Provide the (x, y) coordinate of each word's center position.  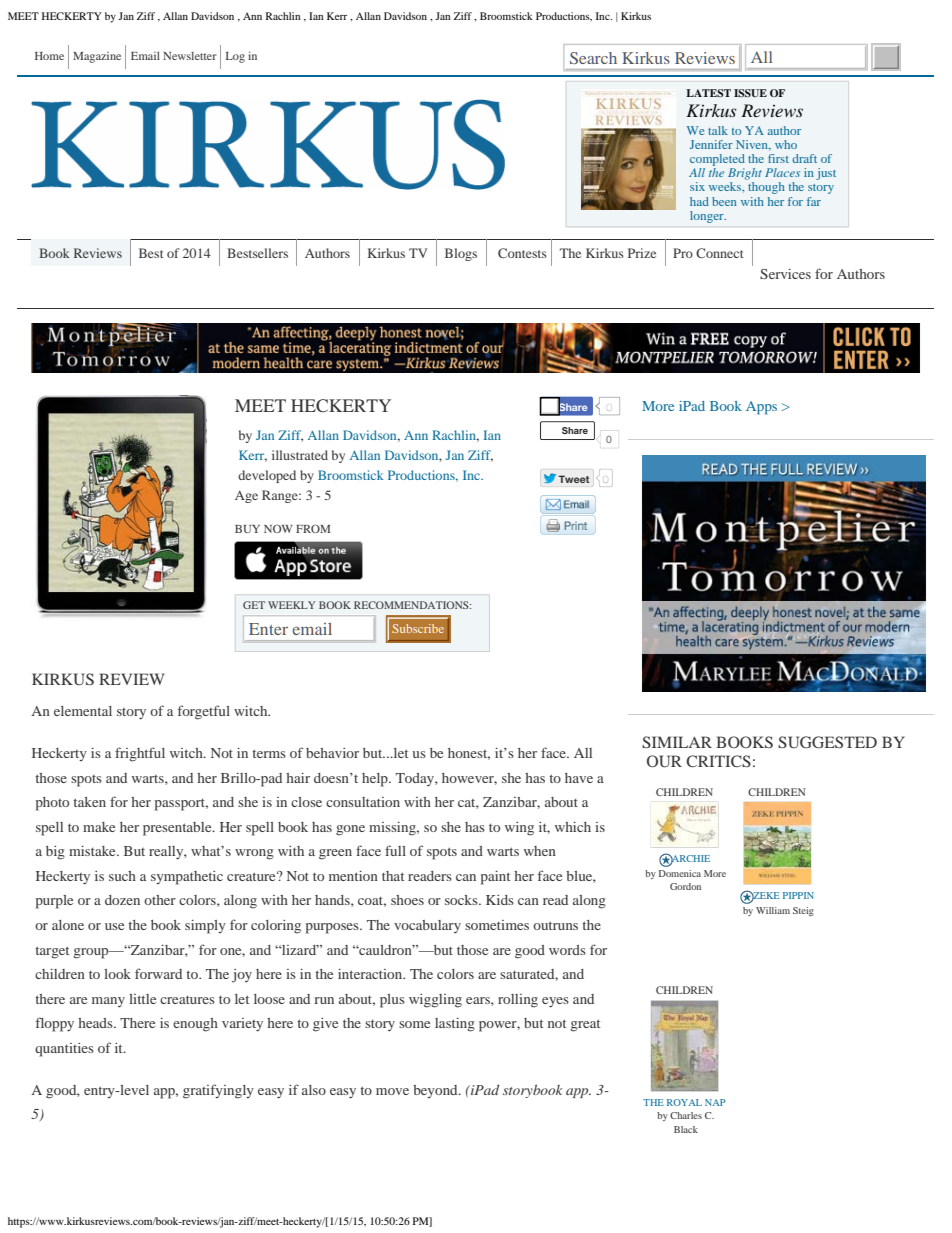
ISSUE (750, 93)
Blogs (461, 254)
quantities (64, 1050)
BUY (247, 529)
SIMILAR (677, 742)
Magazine (97, 57)
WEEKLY (292, 605)
